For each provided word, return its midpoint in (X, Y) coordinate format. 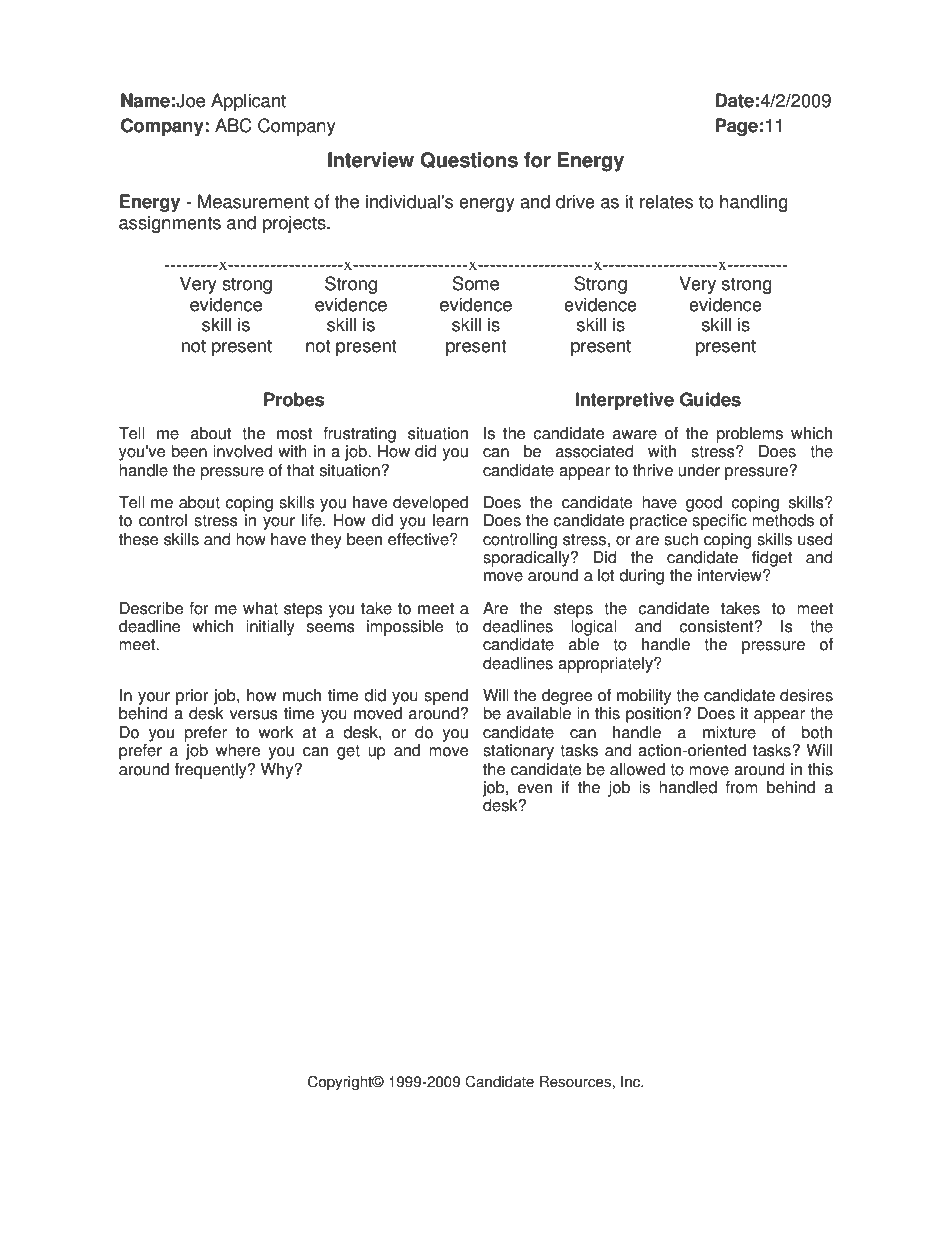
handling (754, 203)
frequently (212, 771)
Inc (632, 1082)
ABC (233, 125)
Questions (469, 160)
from (741, 787)
